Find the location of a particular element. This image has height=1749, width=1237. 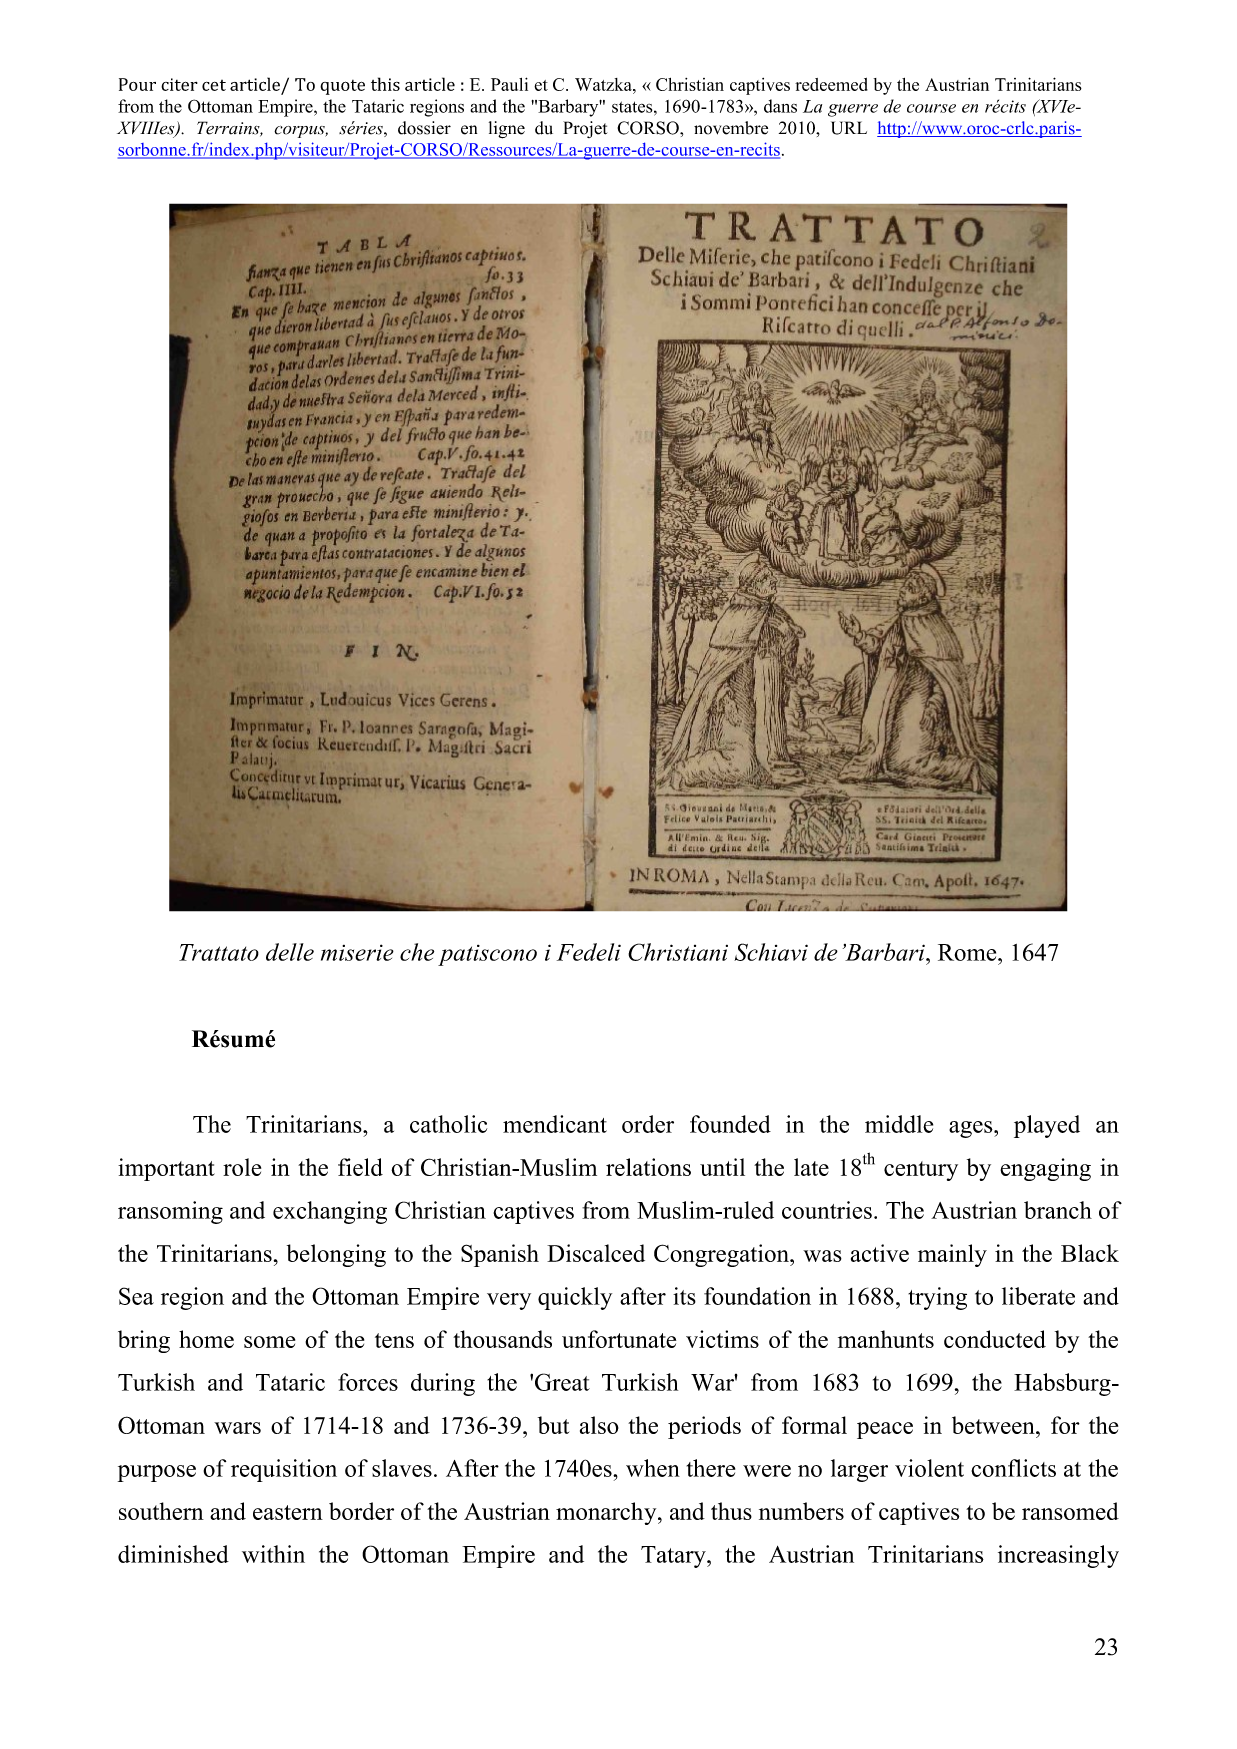

monarchy is located at coordinates (607, 1513).
